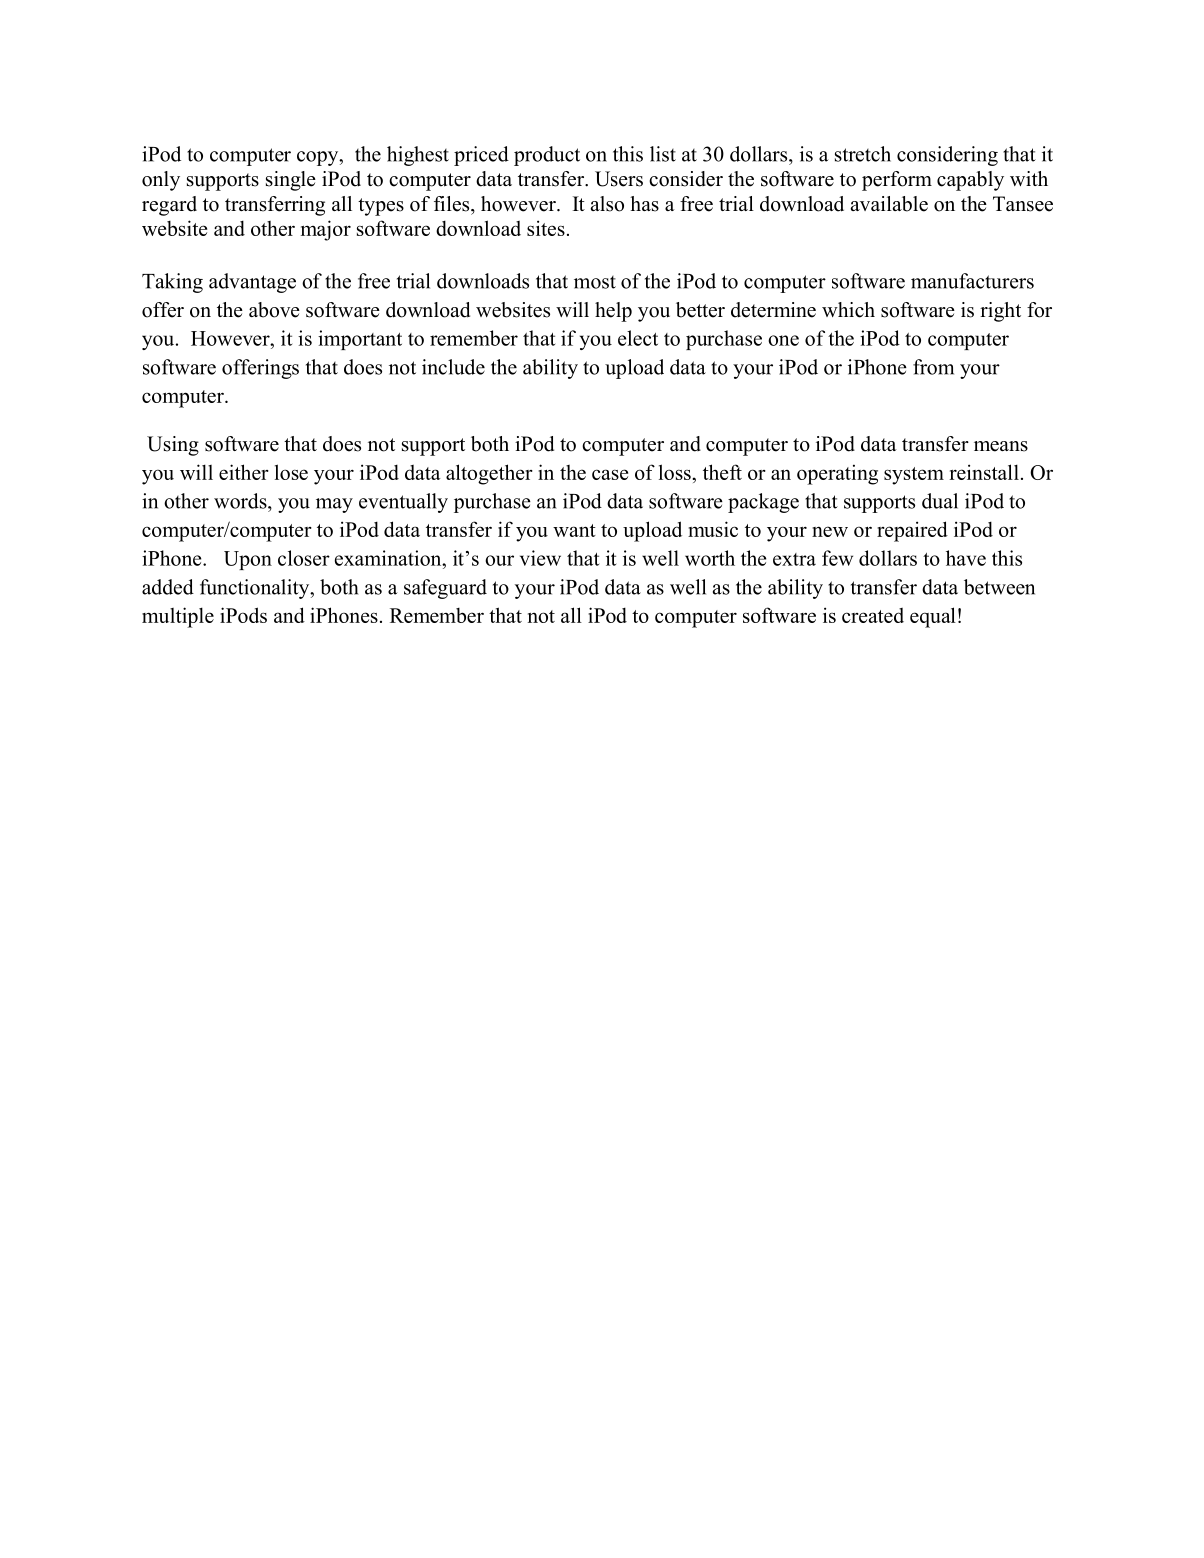 The height and width of the screenshot is (1558, 1204). I want to click on multiple, so click(178, 617).
